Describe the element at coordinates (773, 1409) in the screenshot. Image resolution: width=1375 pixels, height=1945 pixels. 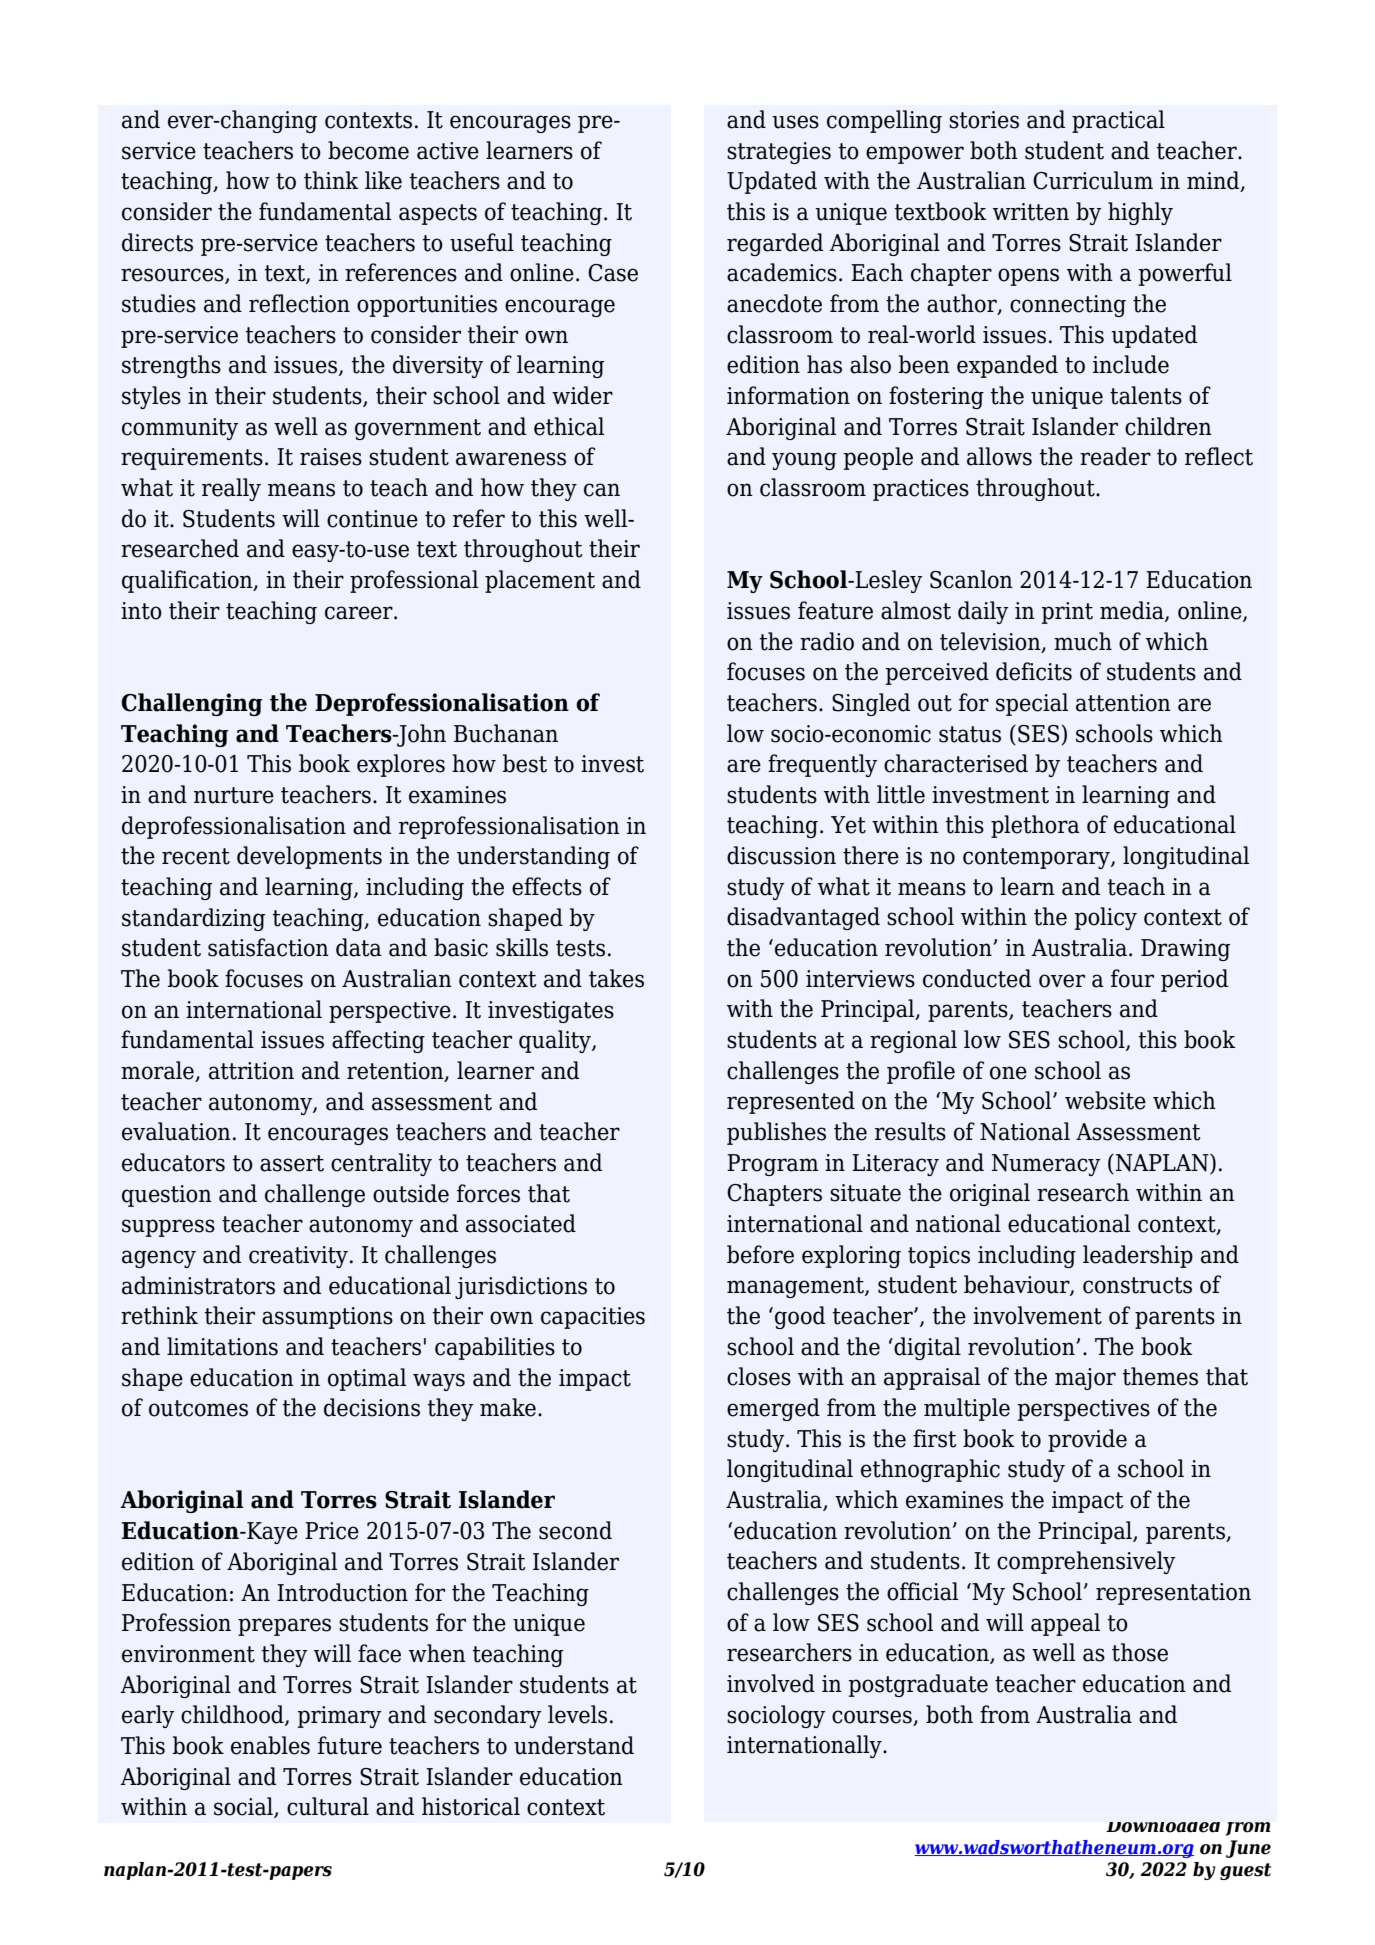
I see `emerged` at that location.
